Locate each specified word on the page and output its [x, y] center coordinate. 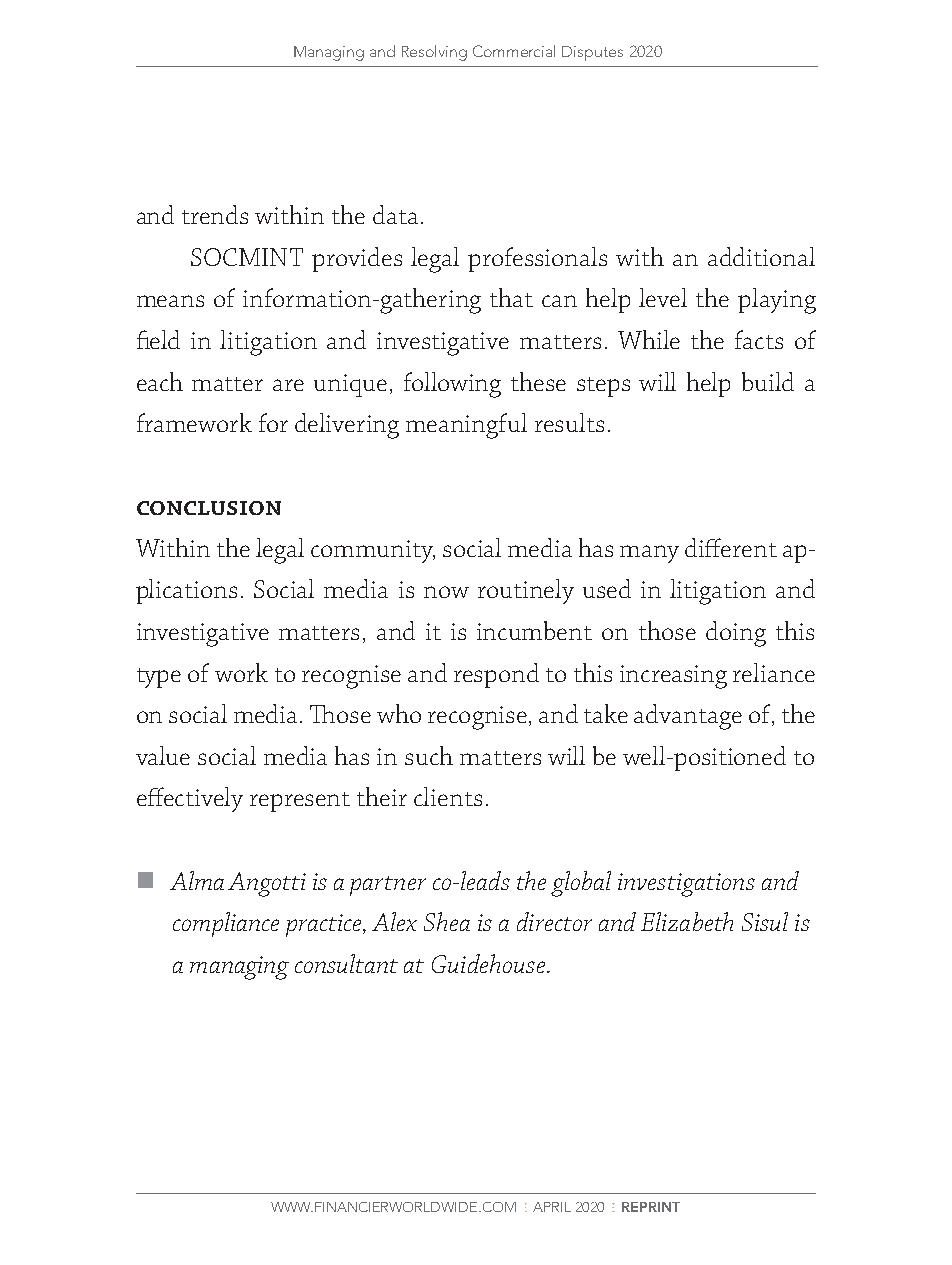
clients [448, 796]
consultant [346, 963]
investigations [686, 885]
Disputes [592, 53]
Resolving [434, 53]
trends [215, 214]
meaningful [466, 426]
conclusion [209, 508]
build [768, 381]
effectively [190, 799]
